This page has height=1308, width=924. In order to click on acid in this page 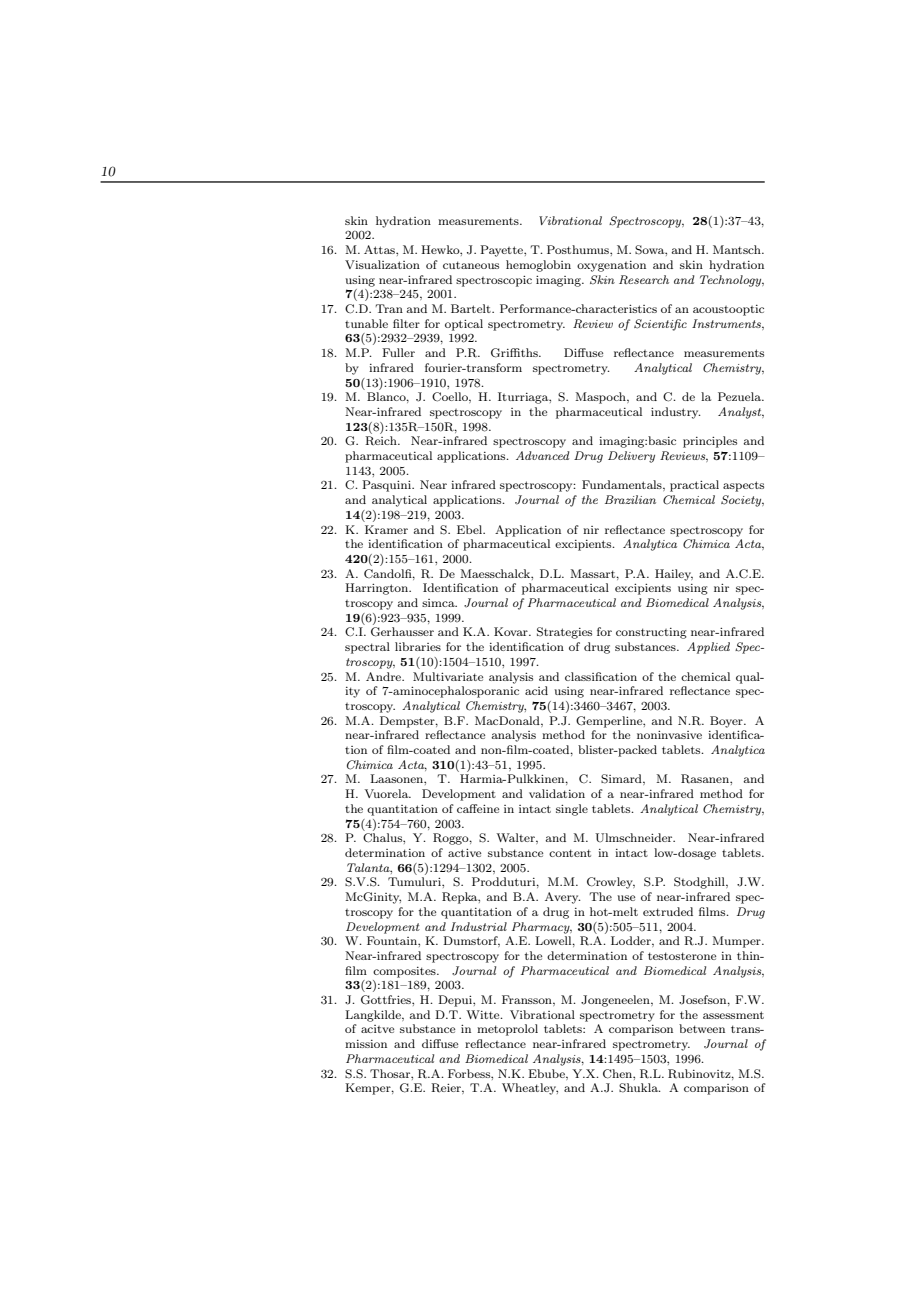, I will do `click(536, 690)`.
